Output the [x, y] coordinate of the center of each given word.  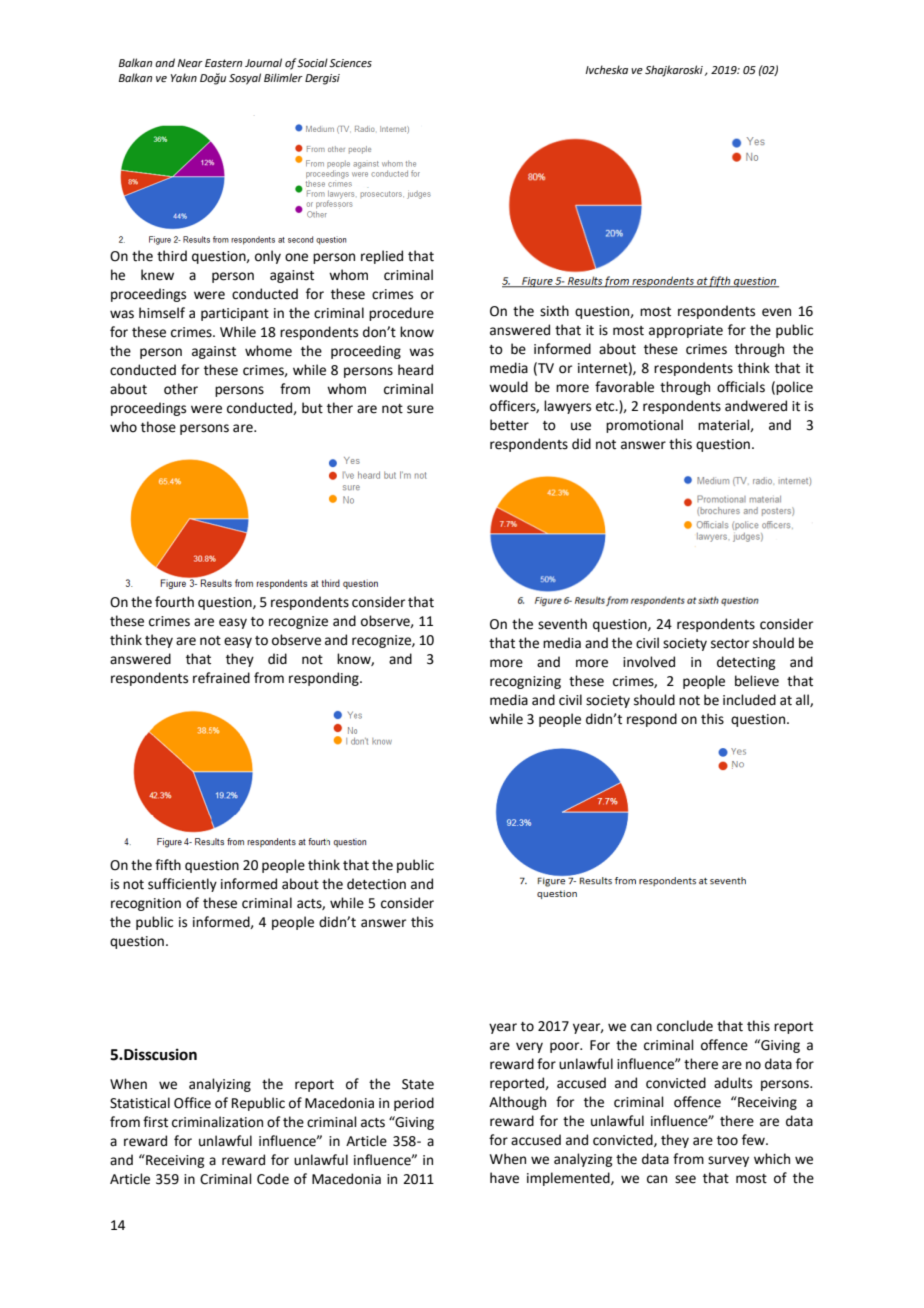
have [504, 1178]
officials [741, 387]
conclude [685, 1026]
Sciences [350, 63]
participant [235, 314]
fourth [174, 602]
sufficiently [182, 885]
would [508, 387]
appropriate [686, 331]
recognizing [525, 682]
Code [273, 1179]
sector [730, 644]
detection [376, 884]
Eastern [223, 63]
